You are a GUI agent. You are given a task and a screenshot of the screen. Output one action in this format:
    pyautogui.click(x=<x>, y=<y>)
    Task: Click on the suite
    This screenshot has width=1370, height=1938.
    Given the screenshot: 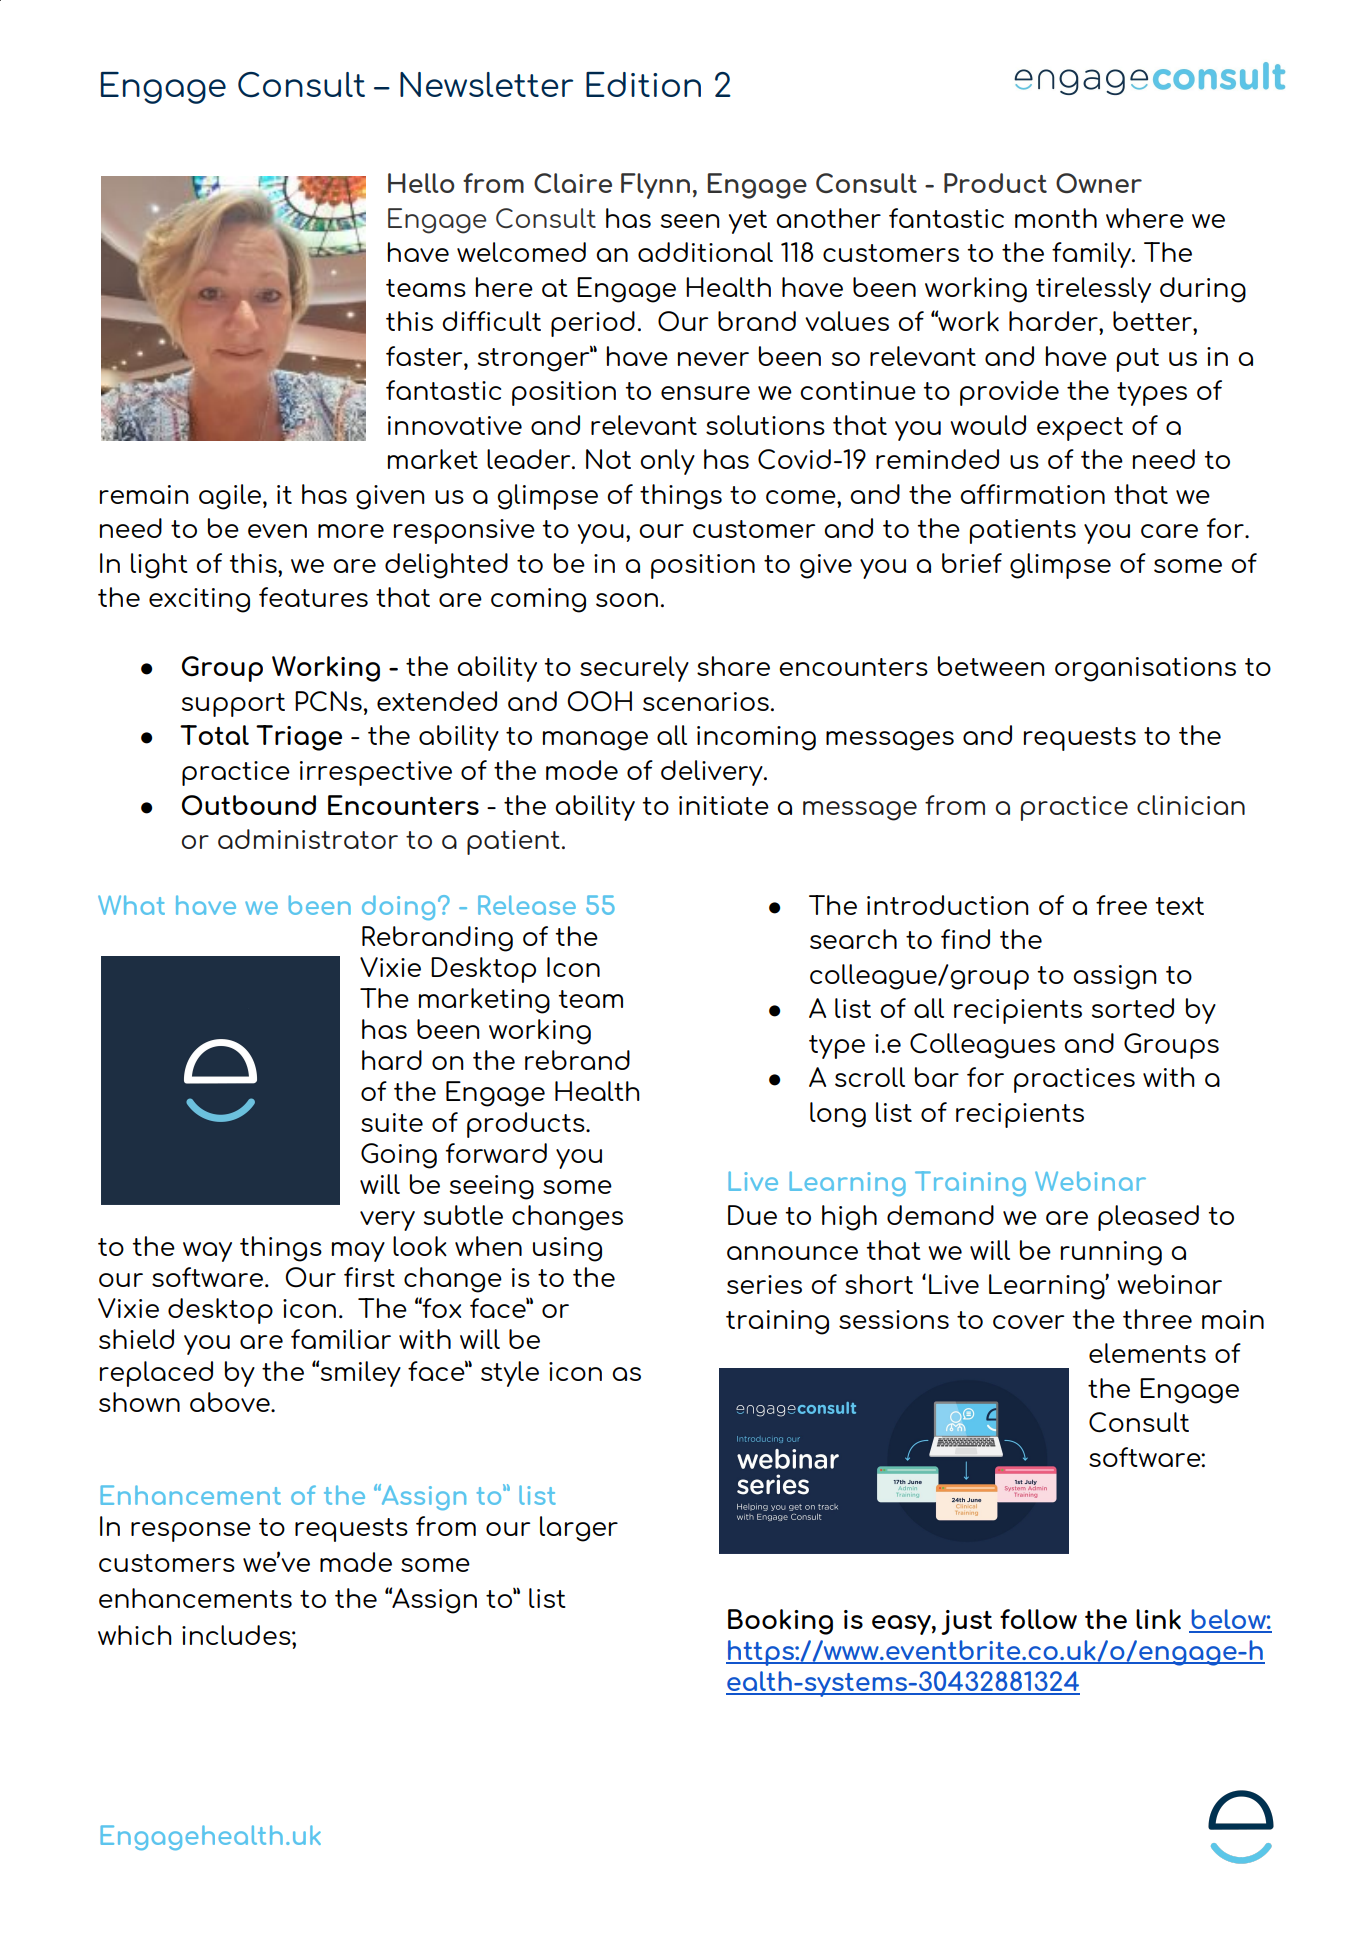 What is the action you would take?
    pyautogui.click(x=392, y=1122)
